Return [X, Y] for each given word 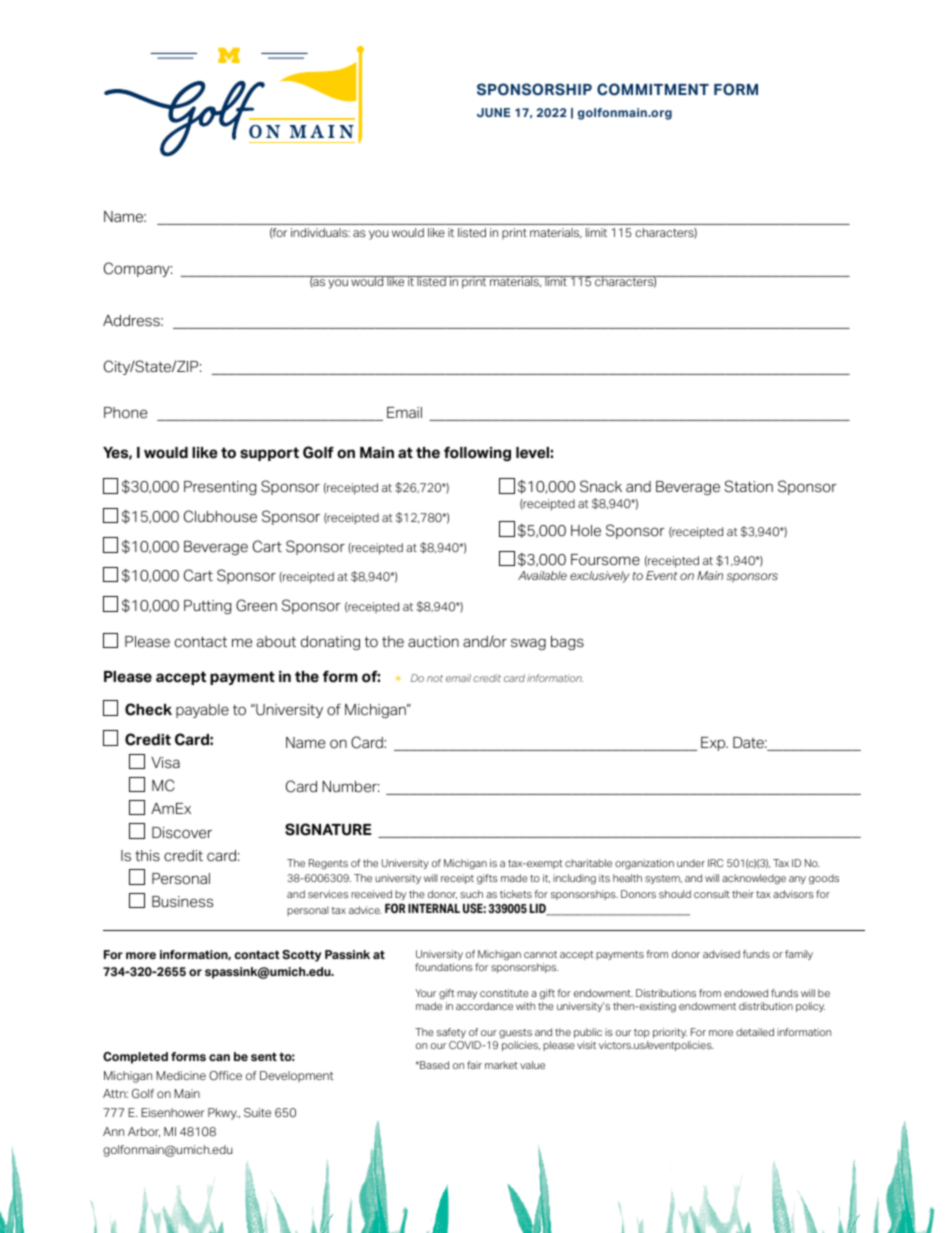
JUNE [493, 112]
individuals [320, 232]
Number [350, 787]
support [269, 454]
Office [225, 1076]
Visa [165, 763]
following [477, 453]
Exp [714, 744]
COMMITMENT [653, 89]
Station [749, 486]
